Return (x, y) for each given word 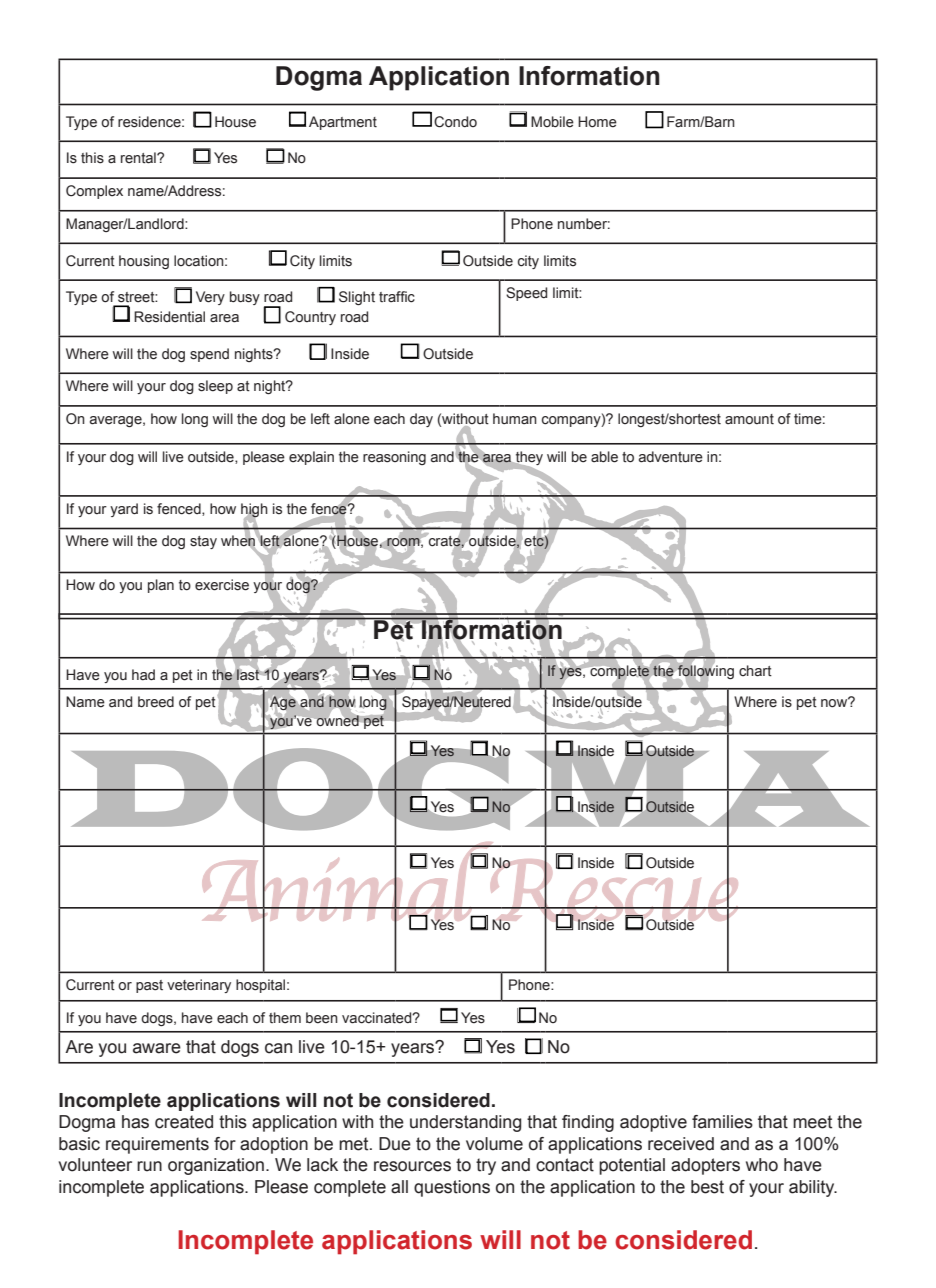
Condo (455, 122)
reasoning (394, 458)
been (322, 1018)
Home (597, 122)
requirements (157, 1145)
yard (124, 510)
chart (755, 671)
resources (412, 1166)
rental (139, 158)
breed (156, 702)
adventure (671, 457)
